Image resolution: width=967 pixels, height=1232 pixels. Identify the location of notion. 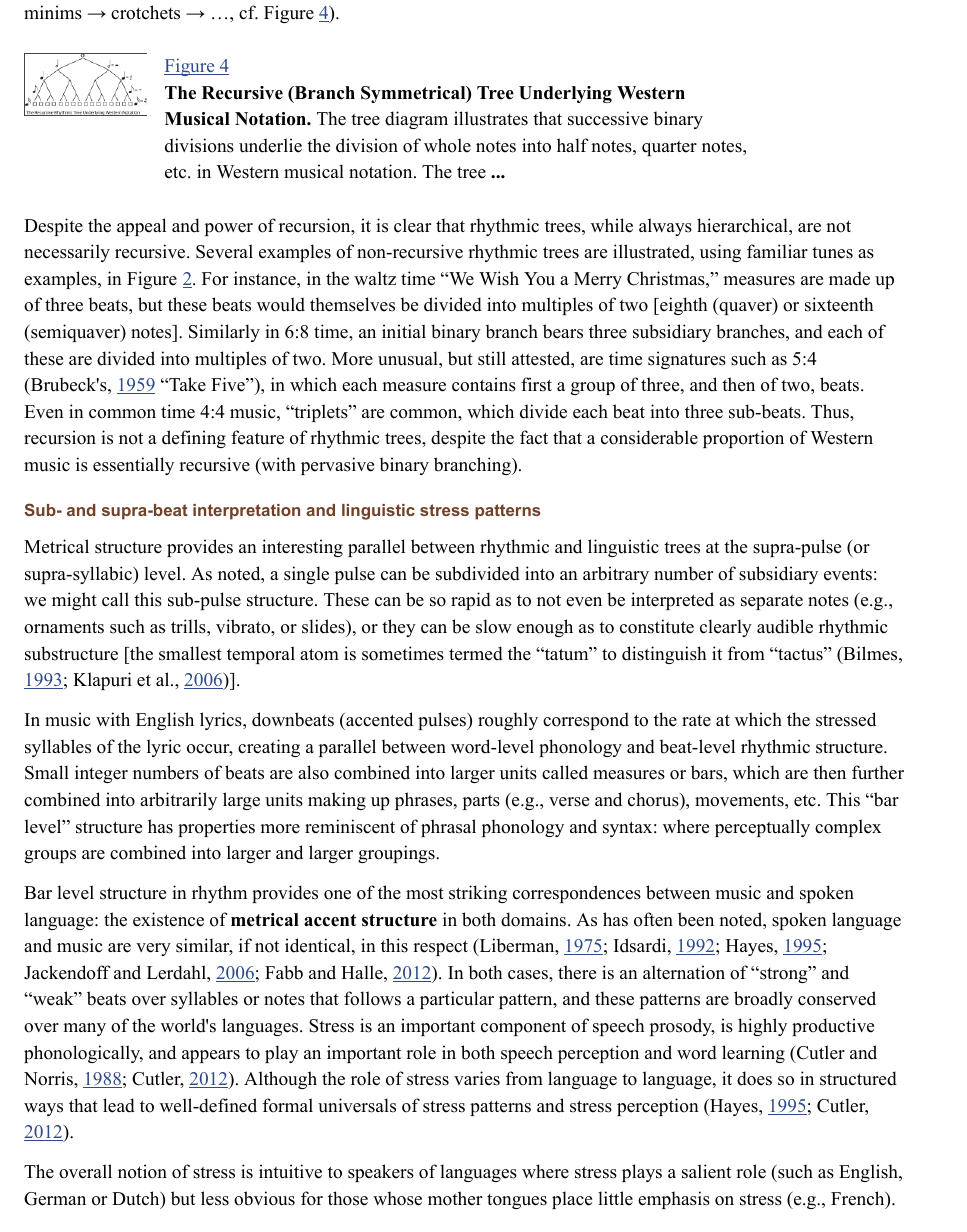
(142, 1171).
